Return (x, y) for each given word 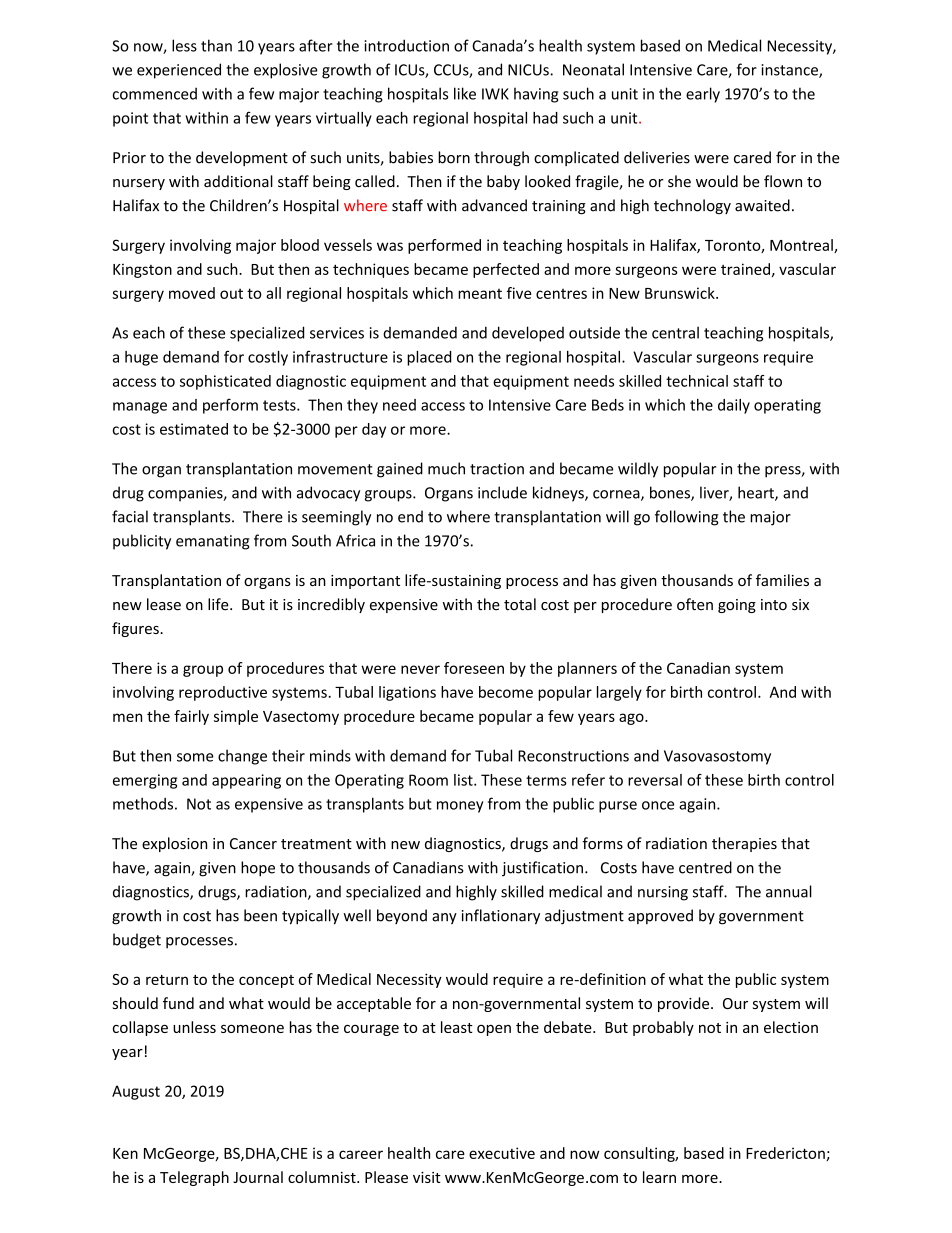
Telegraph (194, 1178)
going (737, 606)
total (520, 604)
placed (429, 358)
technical (697, 381)
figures (136, 629)
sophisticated (225, 382)
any (444, 918)
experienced (179, 71)
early (703, 95)
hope (258, 869)
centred (705, 867)
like (465, 93)
